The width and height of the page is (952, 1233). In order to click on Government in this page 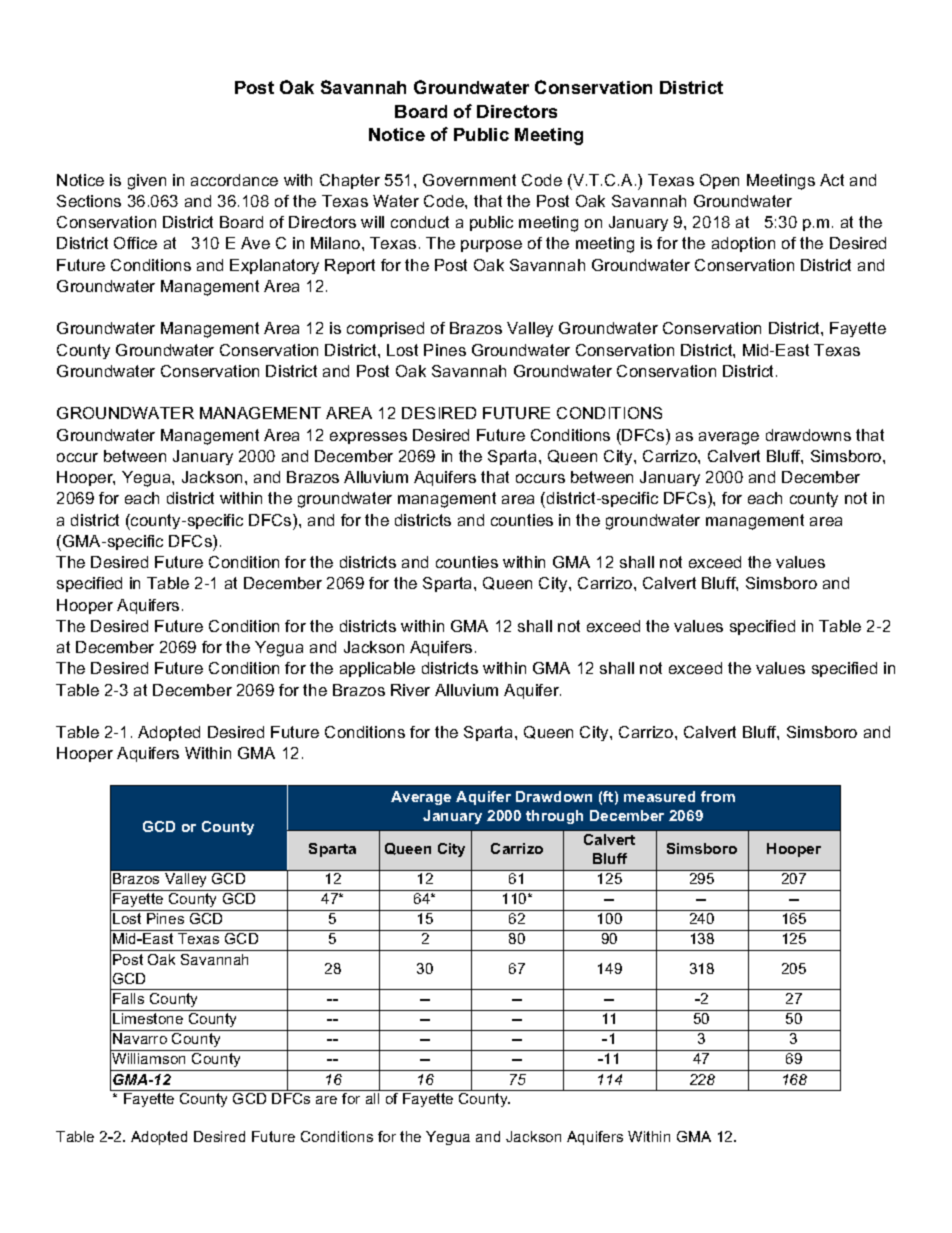, I will do `click(469, 180)`.
